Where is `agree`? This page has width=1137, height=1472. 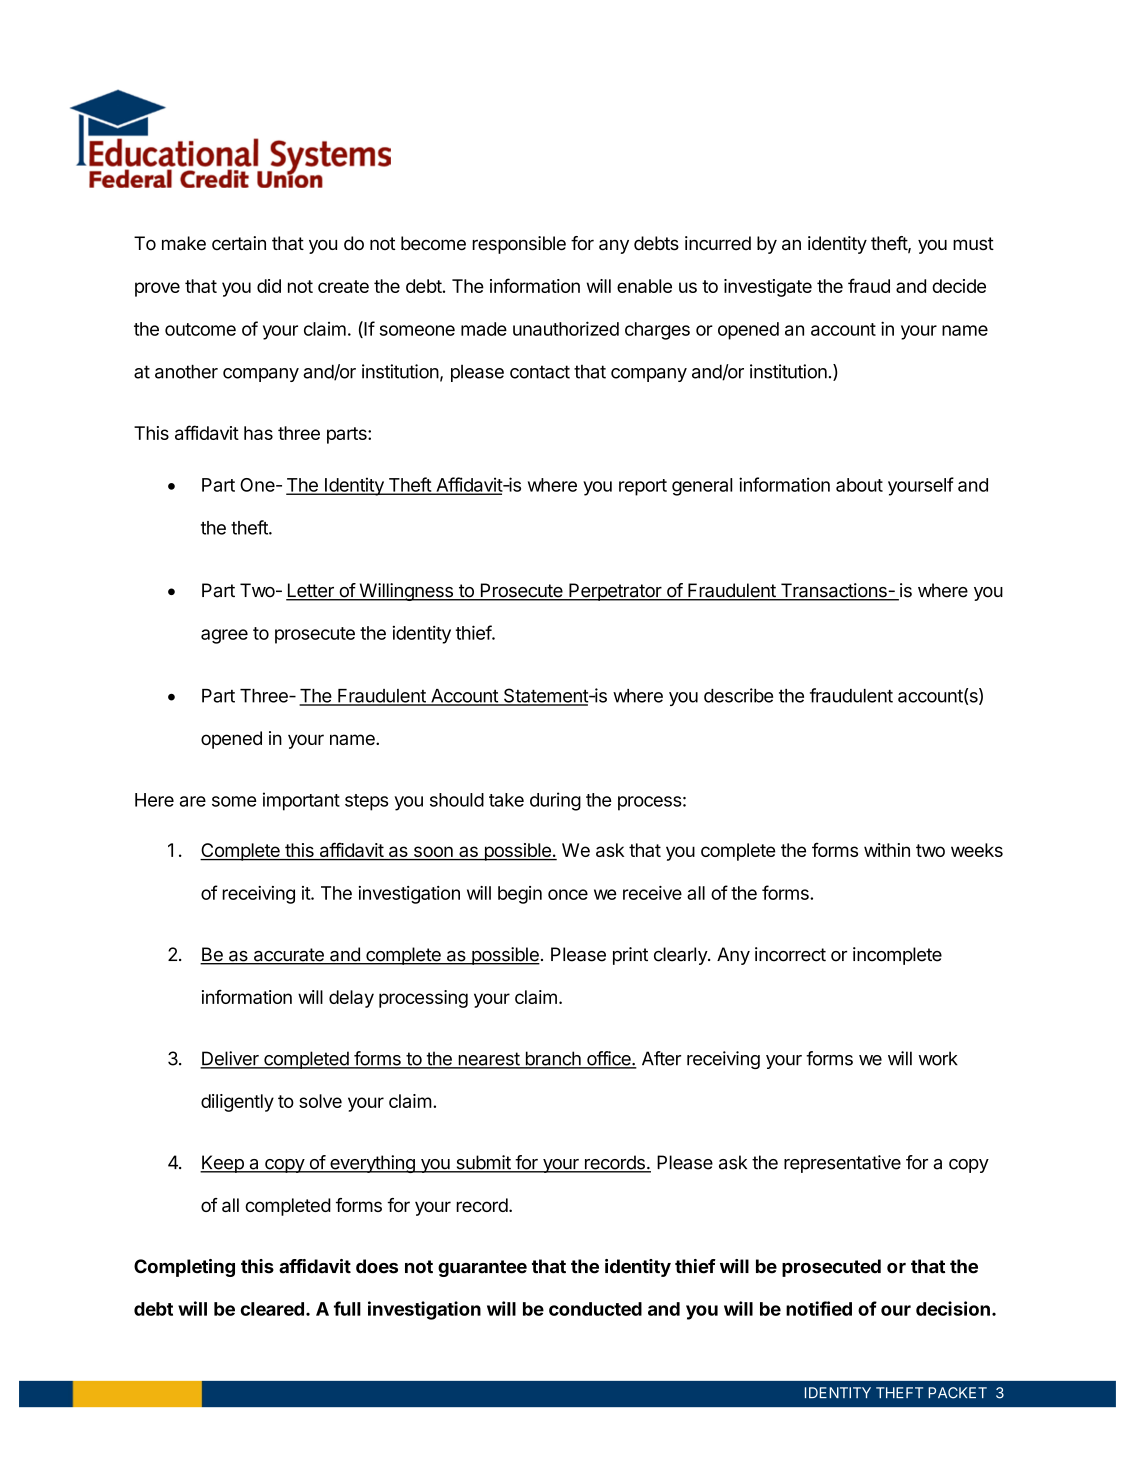 agree is located at coordinates (224, 636).
